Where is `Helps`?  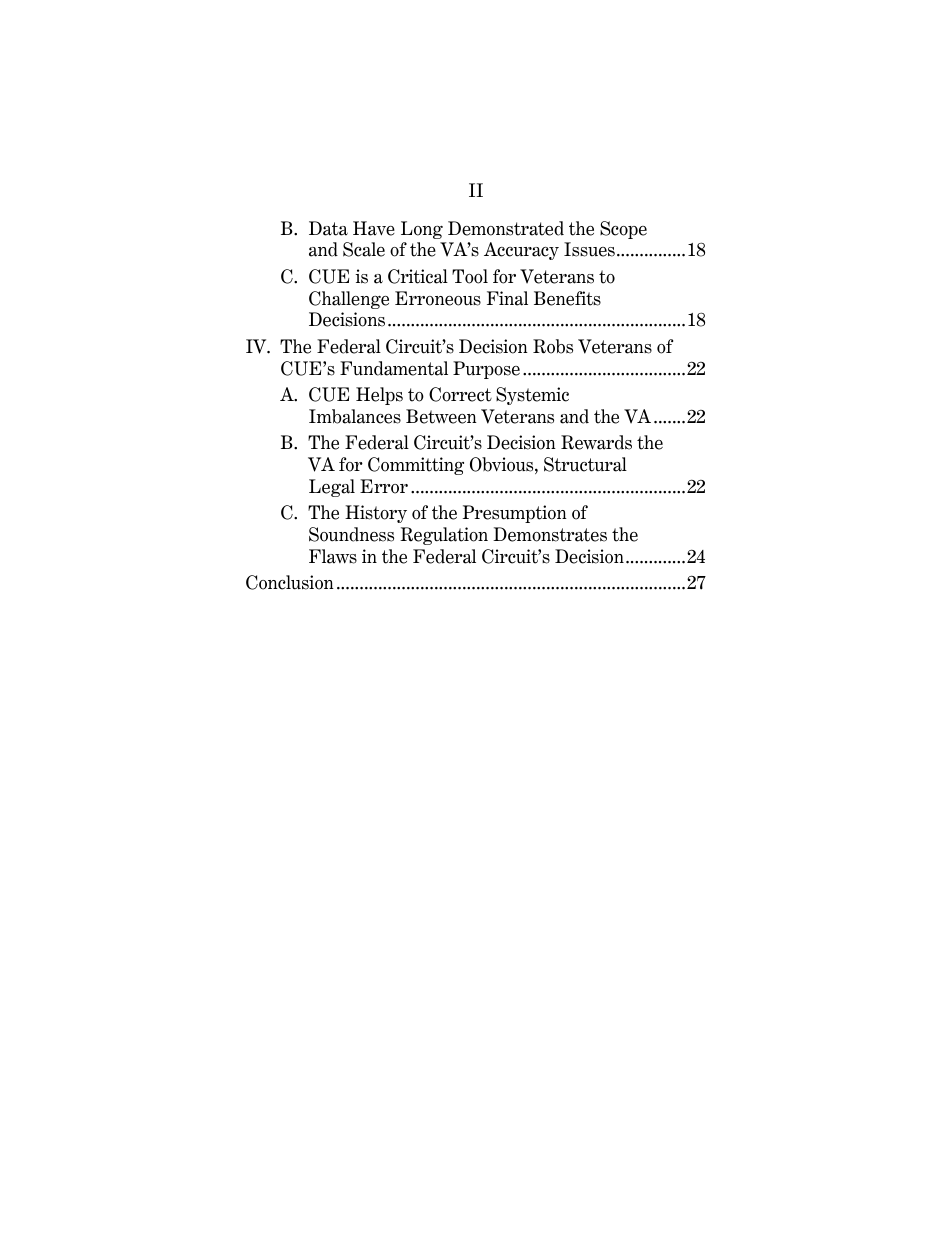
Helps is located at coordinates (379, 396).
